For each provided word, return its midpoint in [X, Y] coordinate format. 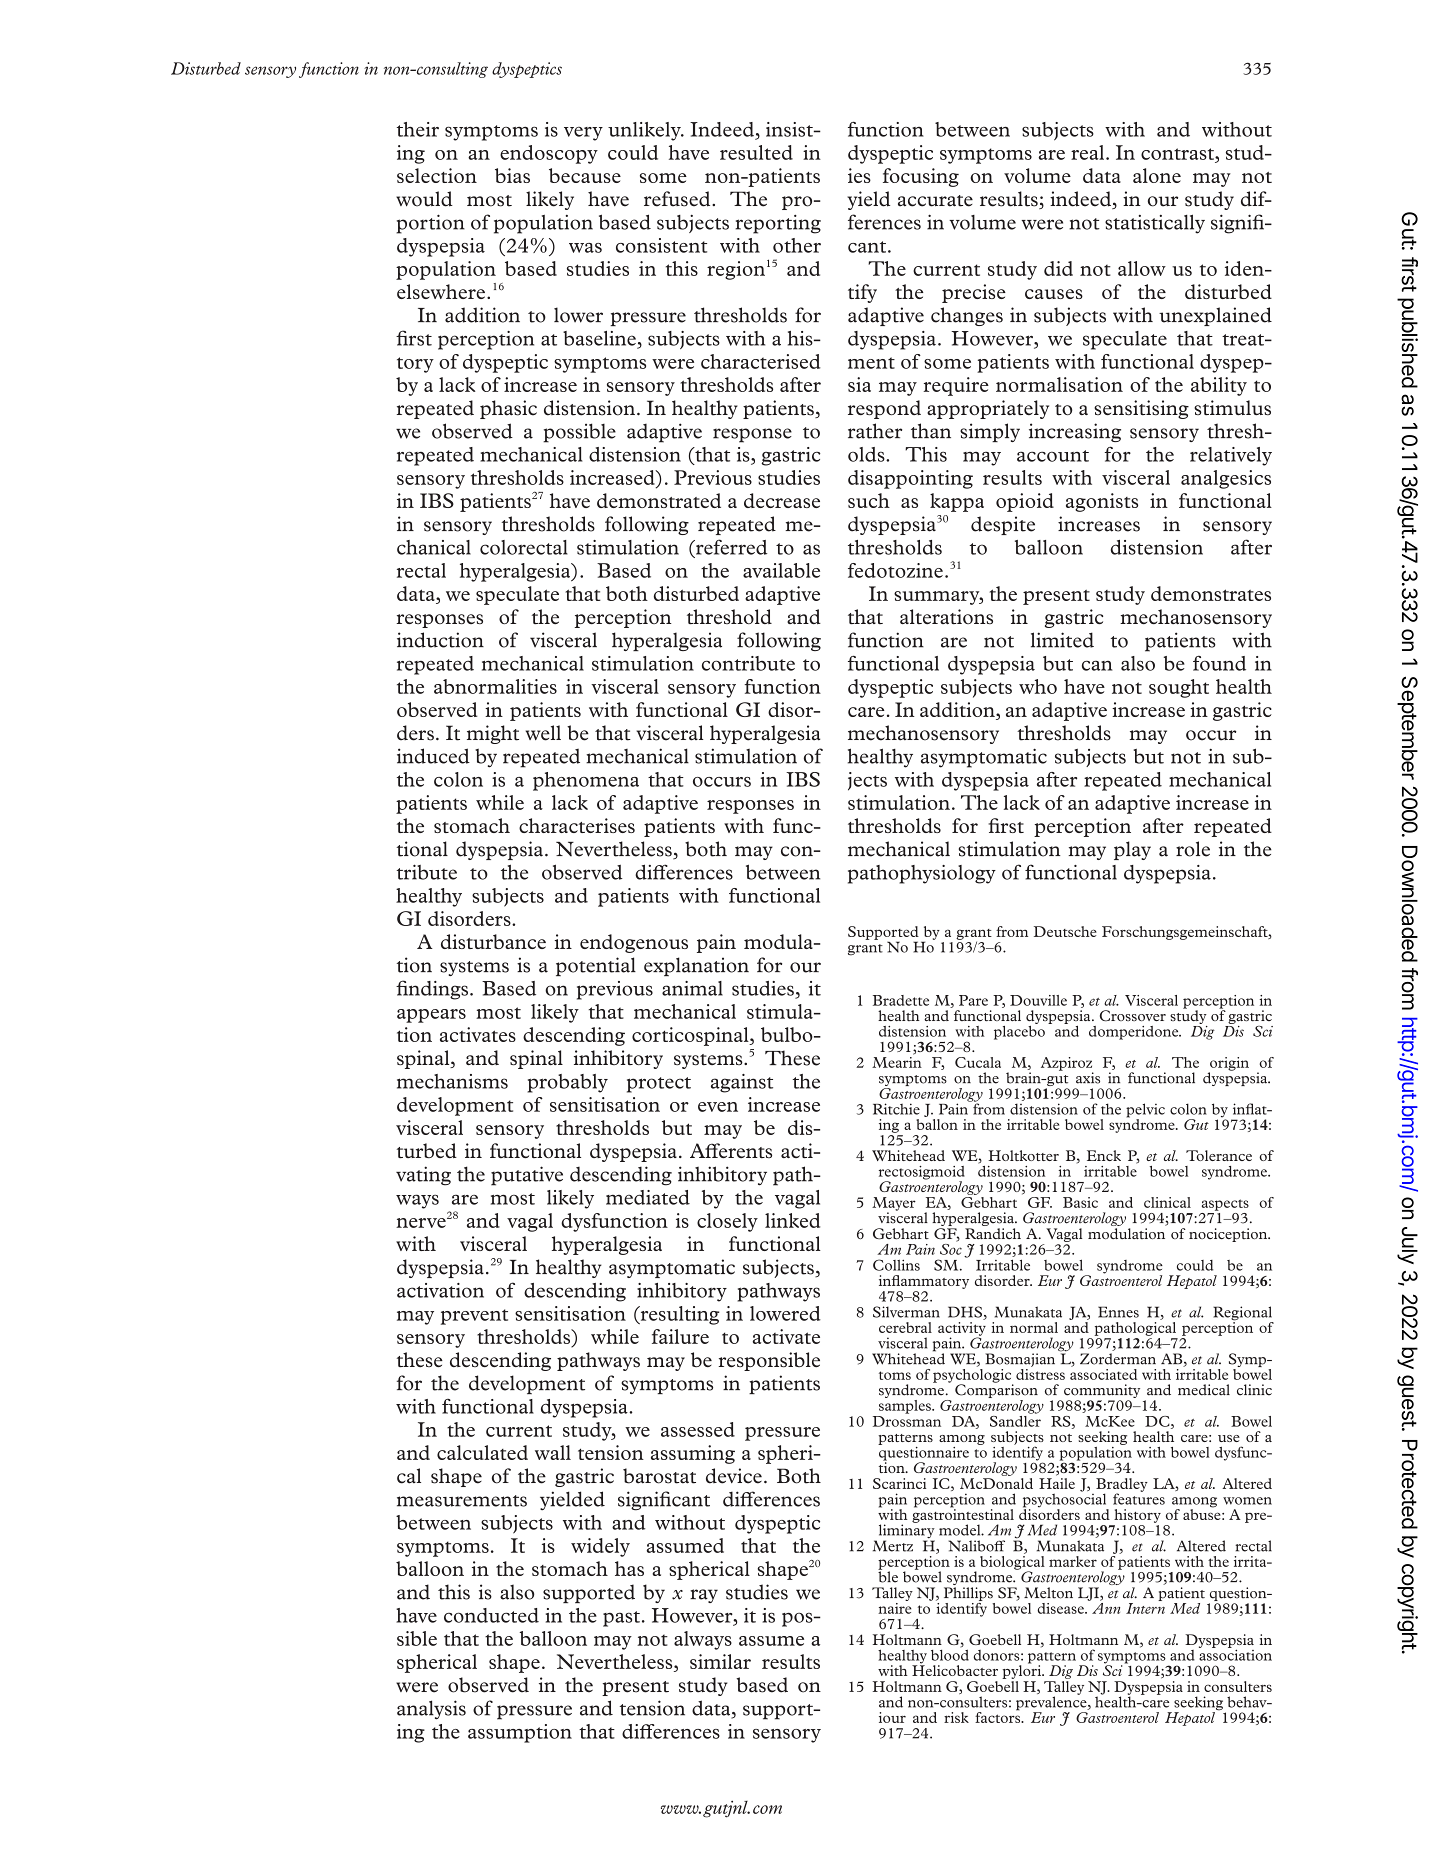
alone [1157, 175]
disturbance [493, 941]
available [781, 570]
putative [527, 1176]
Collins [896, 1265]
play [1132, 850]
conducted [491, 1615]
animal [692, 988]
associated [1103, 1373]
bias [512, 175]
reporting [778, 224]
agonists [1102, 502]
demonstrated [659, 500]
